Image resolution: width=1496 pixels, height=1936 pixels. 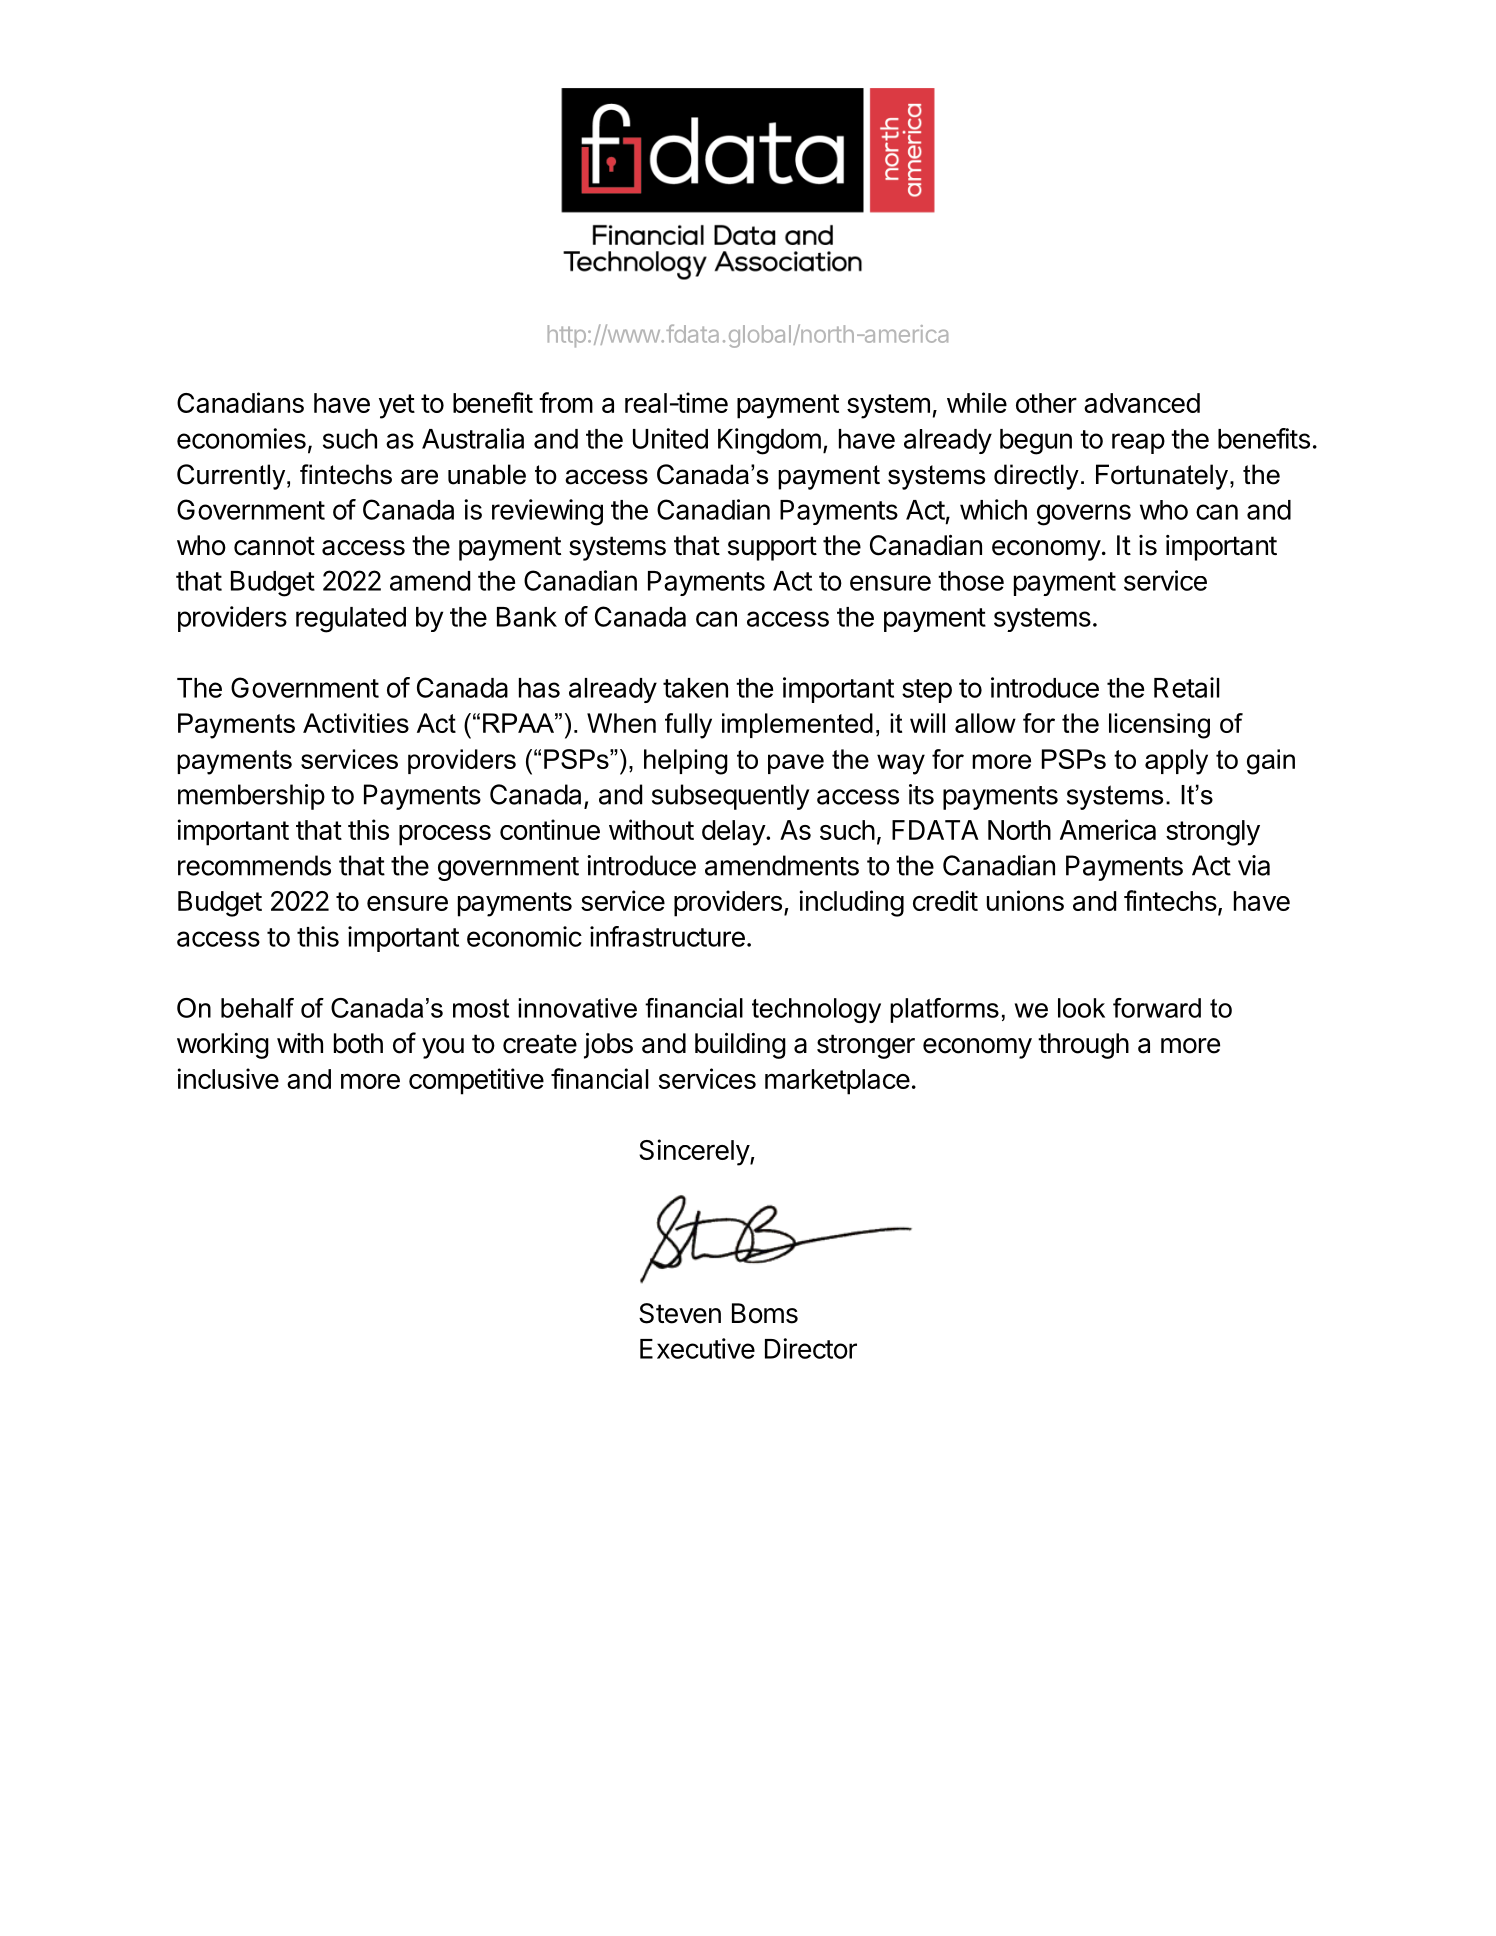 I want to click on via, so click(x=1254, y=865).
